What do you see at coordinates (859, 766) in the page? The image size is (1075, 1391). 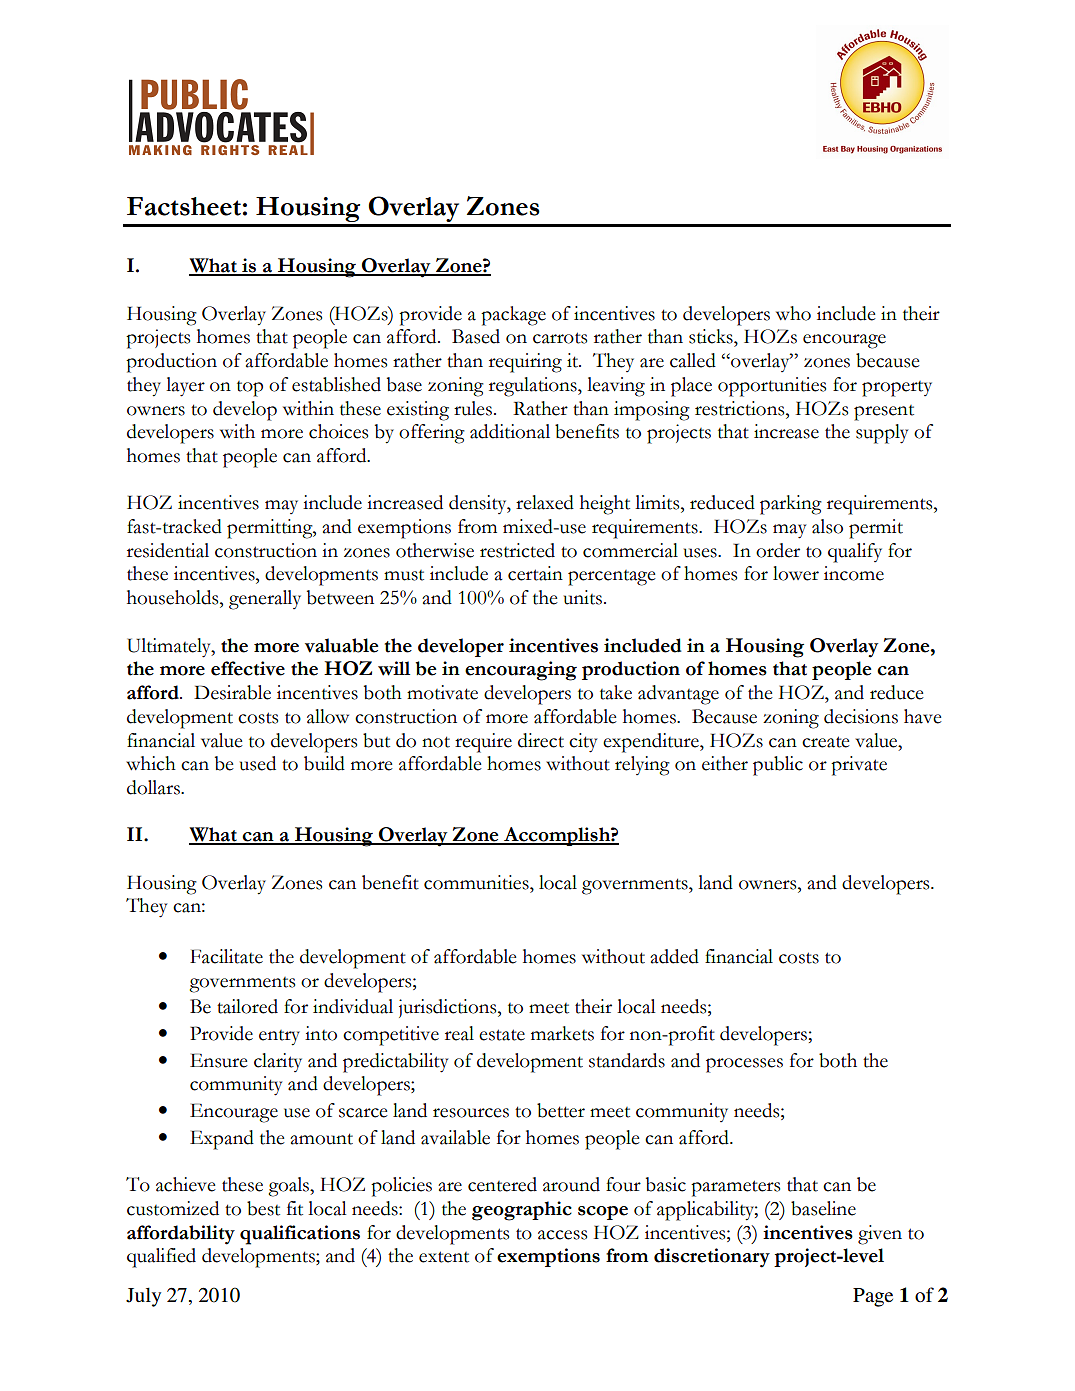 I see `private` at bounding box center [859, 766].
